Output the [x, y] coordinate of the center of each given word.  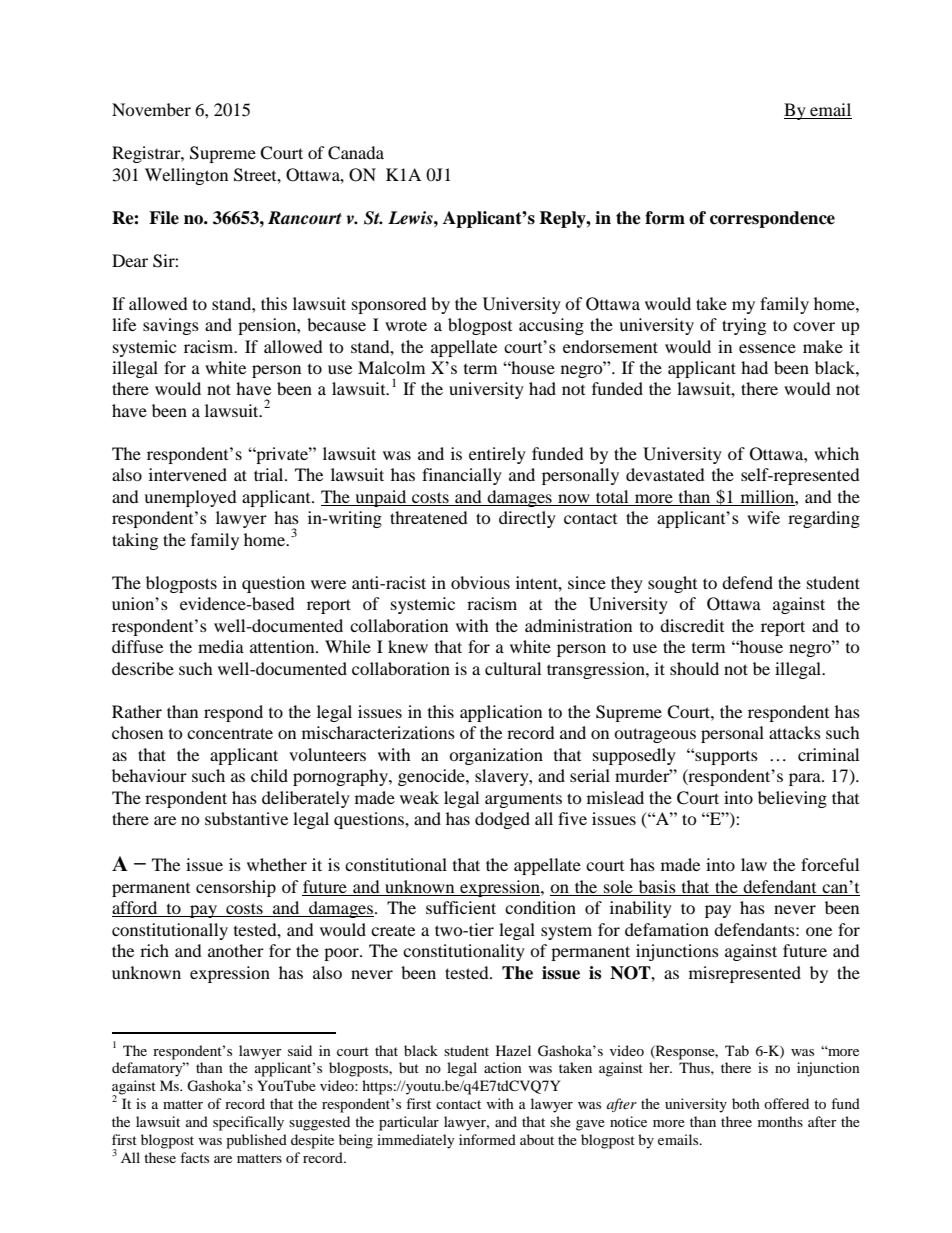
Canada [356, 153]
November [151, 109]
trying [744, 326]
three [736, 1121]
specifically [248, 1123]
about [537, 1139]
